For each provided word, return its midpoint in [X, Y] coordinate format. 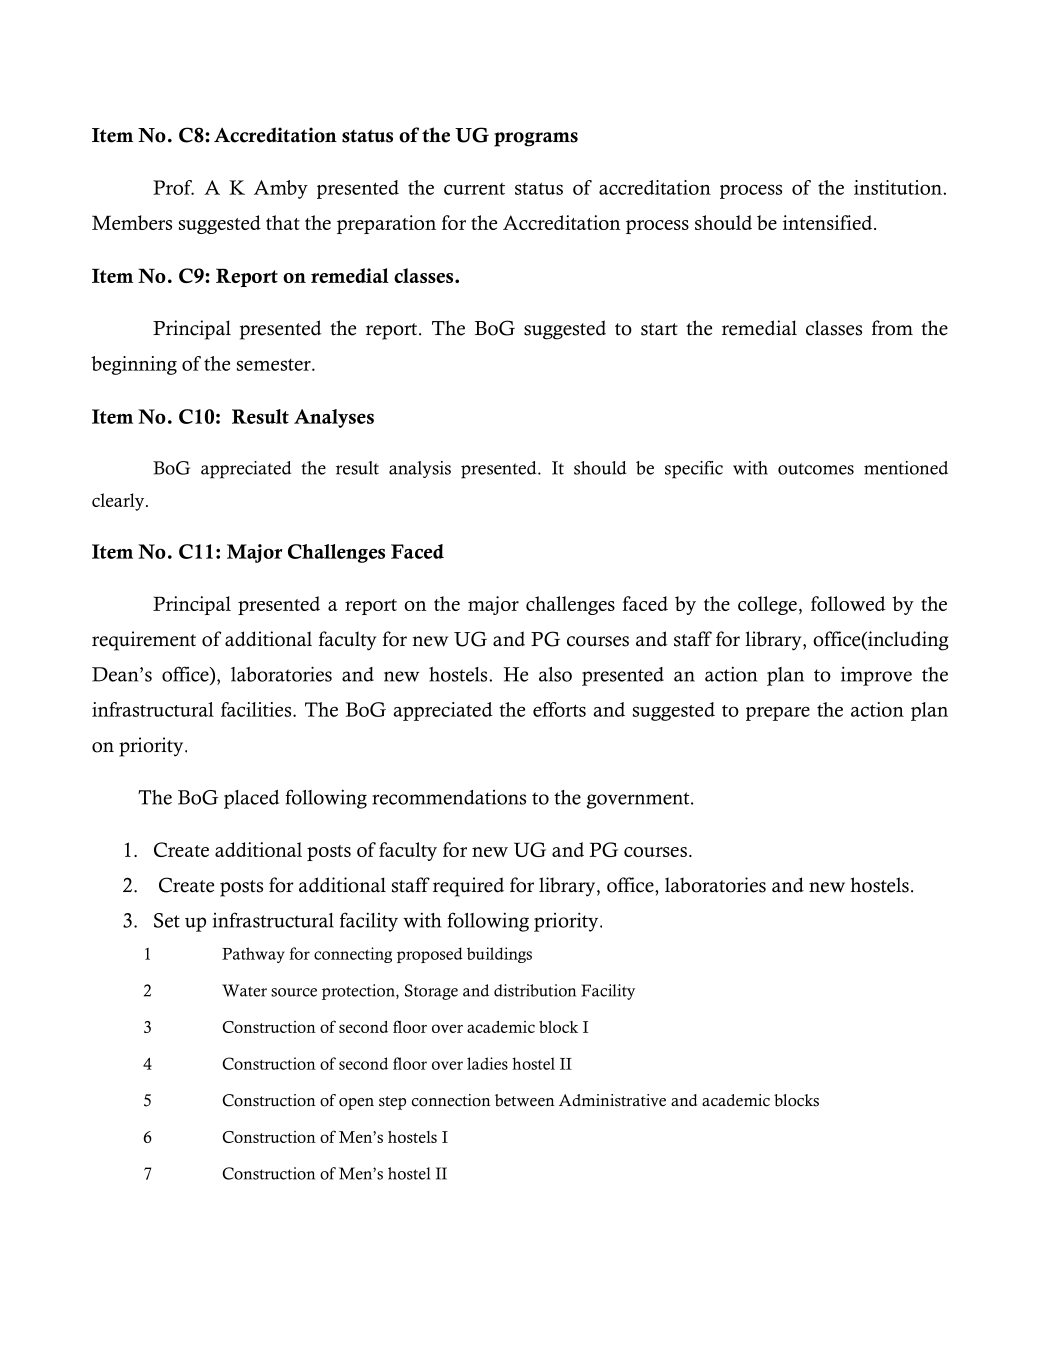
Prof [173, 187]
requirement [144, 641]
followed [848, 603]
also [555, 674]
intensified [829, 222]
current [474, 189]
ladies [487, 1063]
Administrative [612, 1100]
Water [244, 990]
